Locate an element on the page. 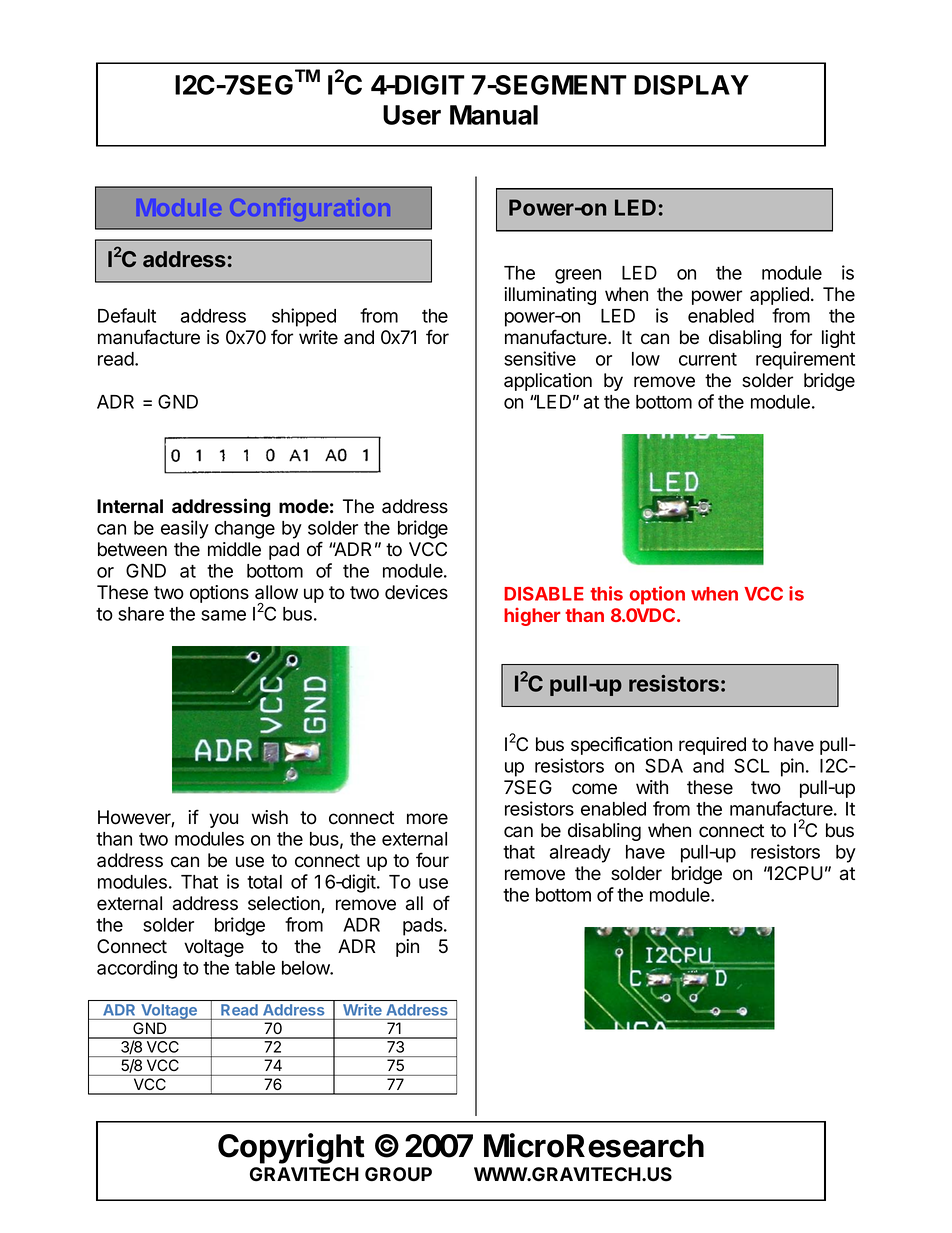  this is located at coordinates (606, 593).
